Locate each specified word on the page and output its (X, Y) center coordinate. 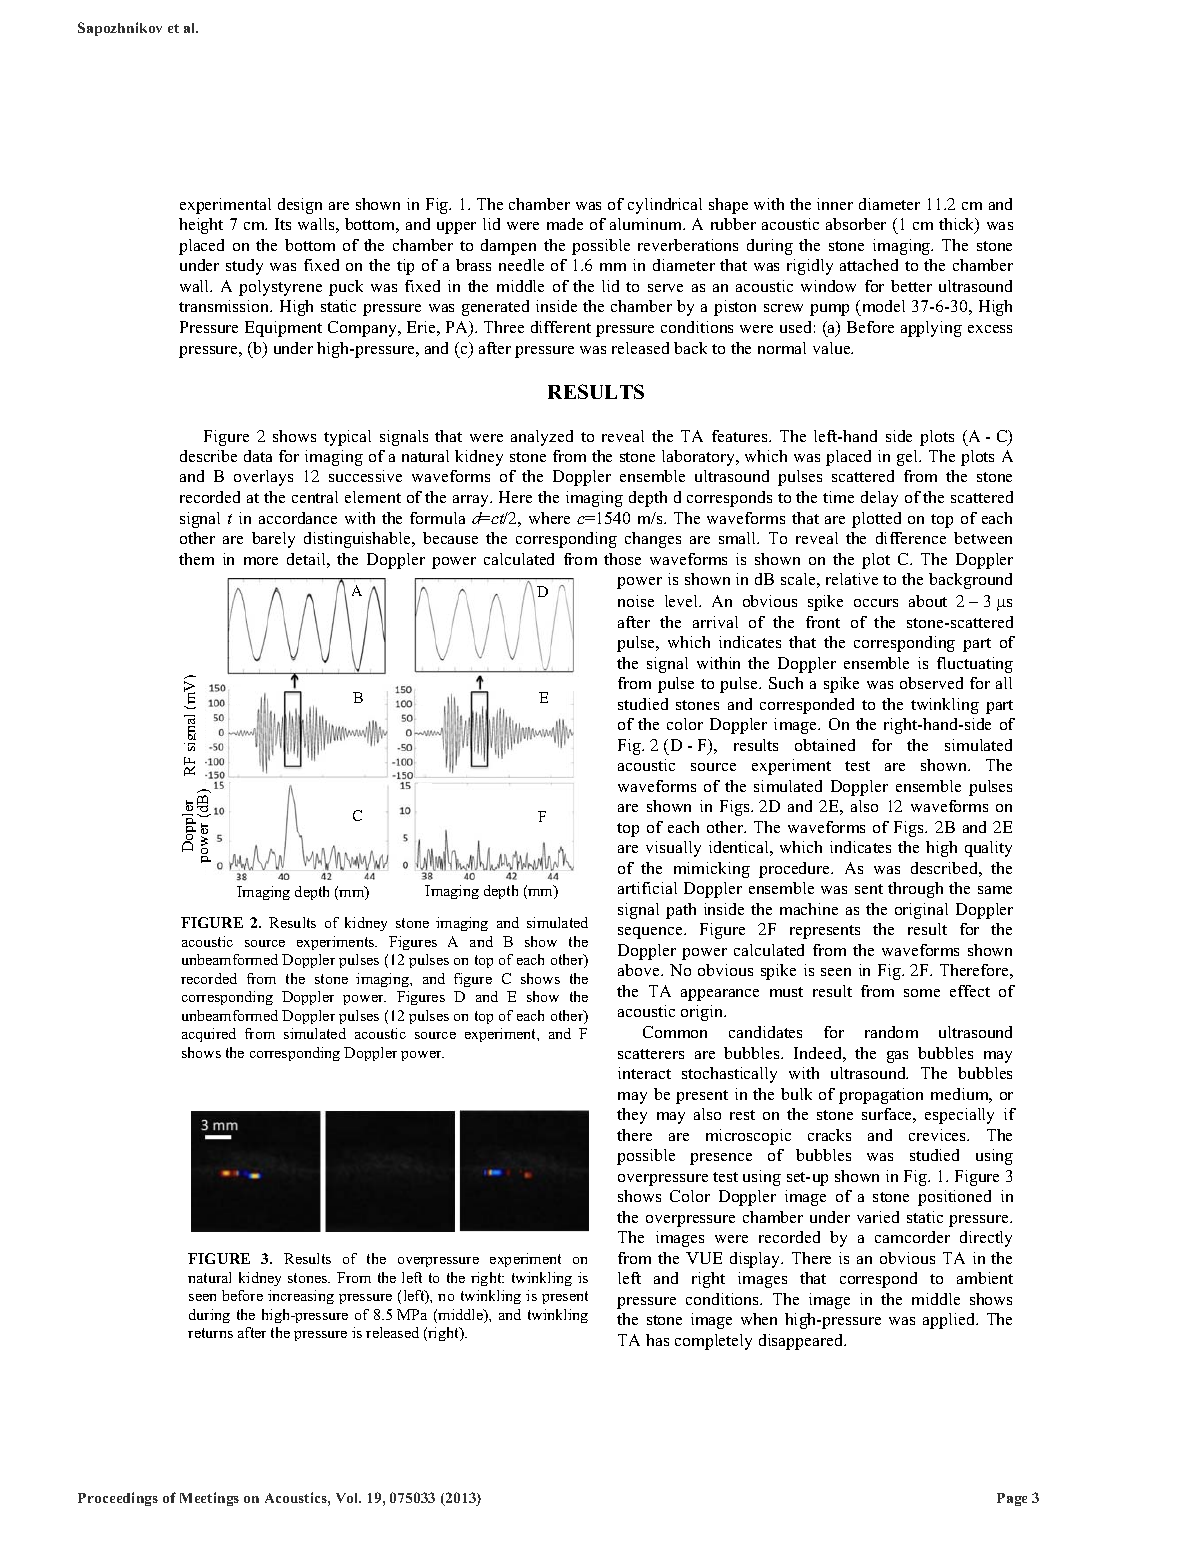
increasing (301, 1297)
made (565, 224)
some (922, 993)
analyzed (542, 438)
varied (878, 1217)
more (261, 561)
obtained (825, 745)
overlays (263, 478)
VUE (704, 1258)
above (640, 970)
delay (879, 499)
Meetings (209, 1499)
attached (869, 265)
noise (636, 601)
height (201, 226)
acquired (209, 1035)
